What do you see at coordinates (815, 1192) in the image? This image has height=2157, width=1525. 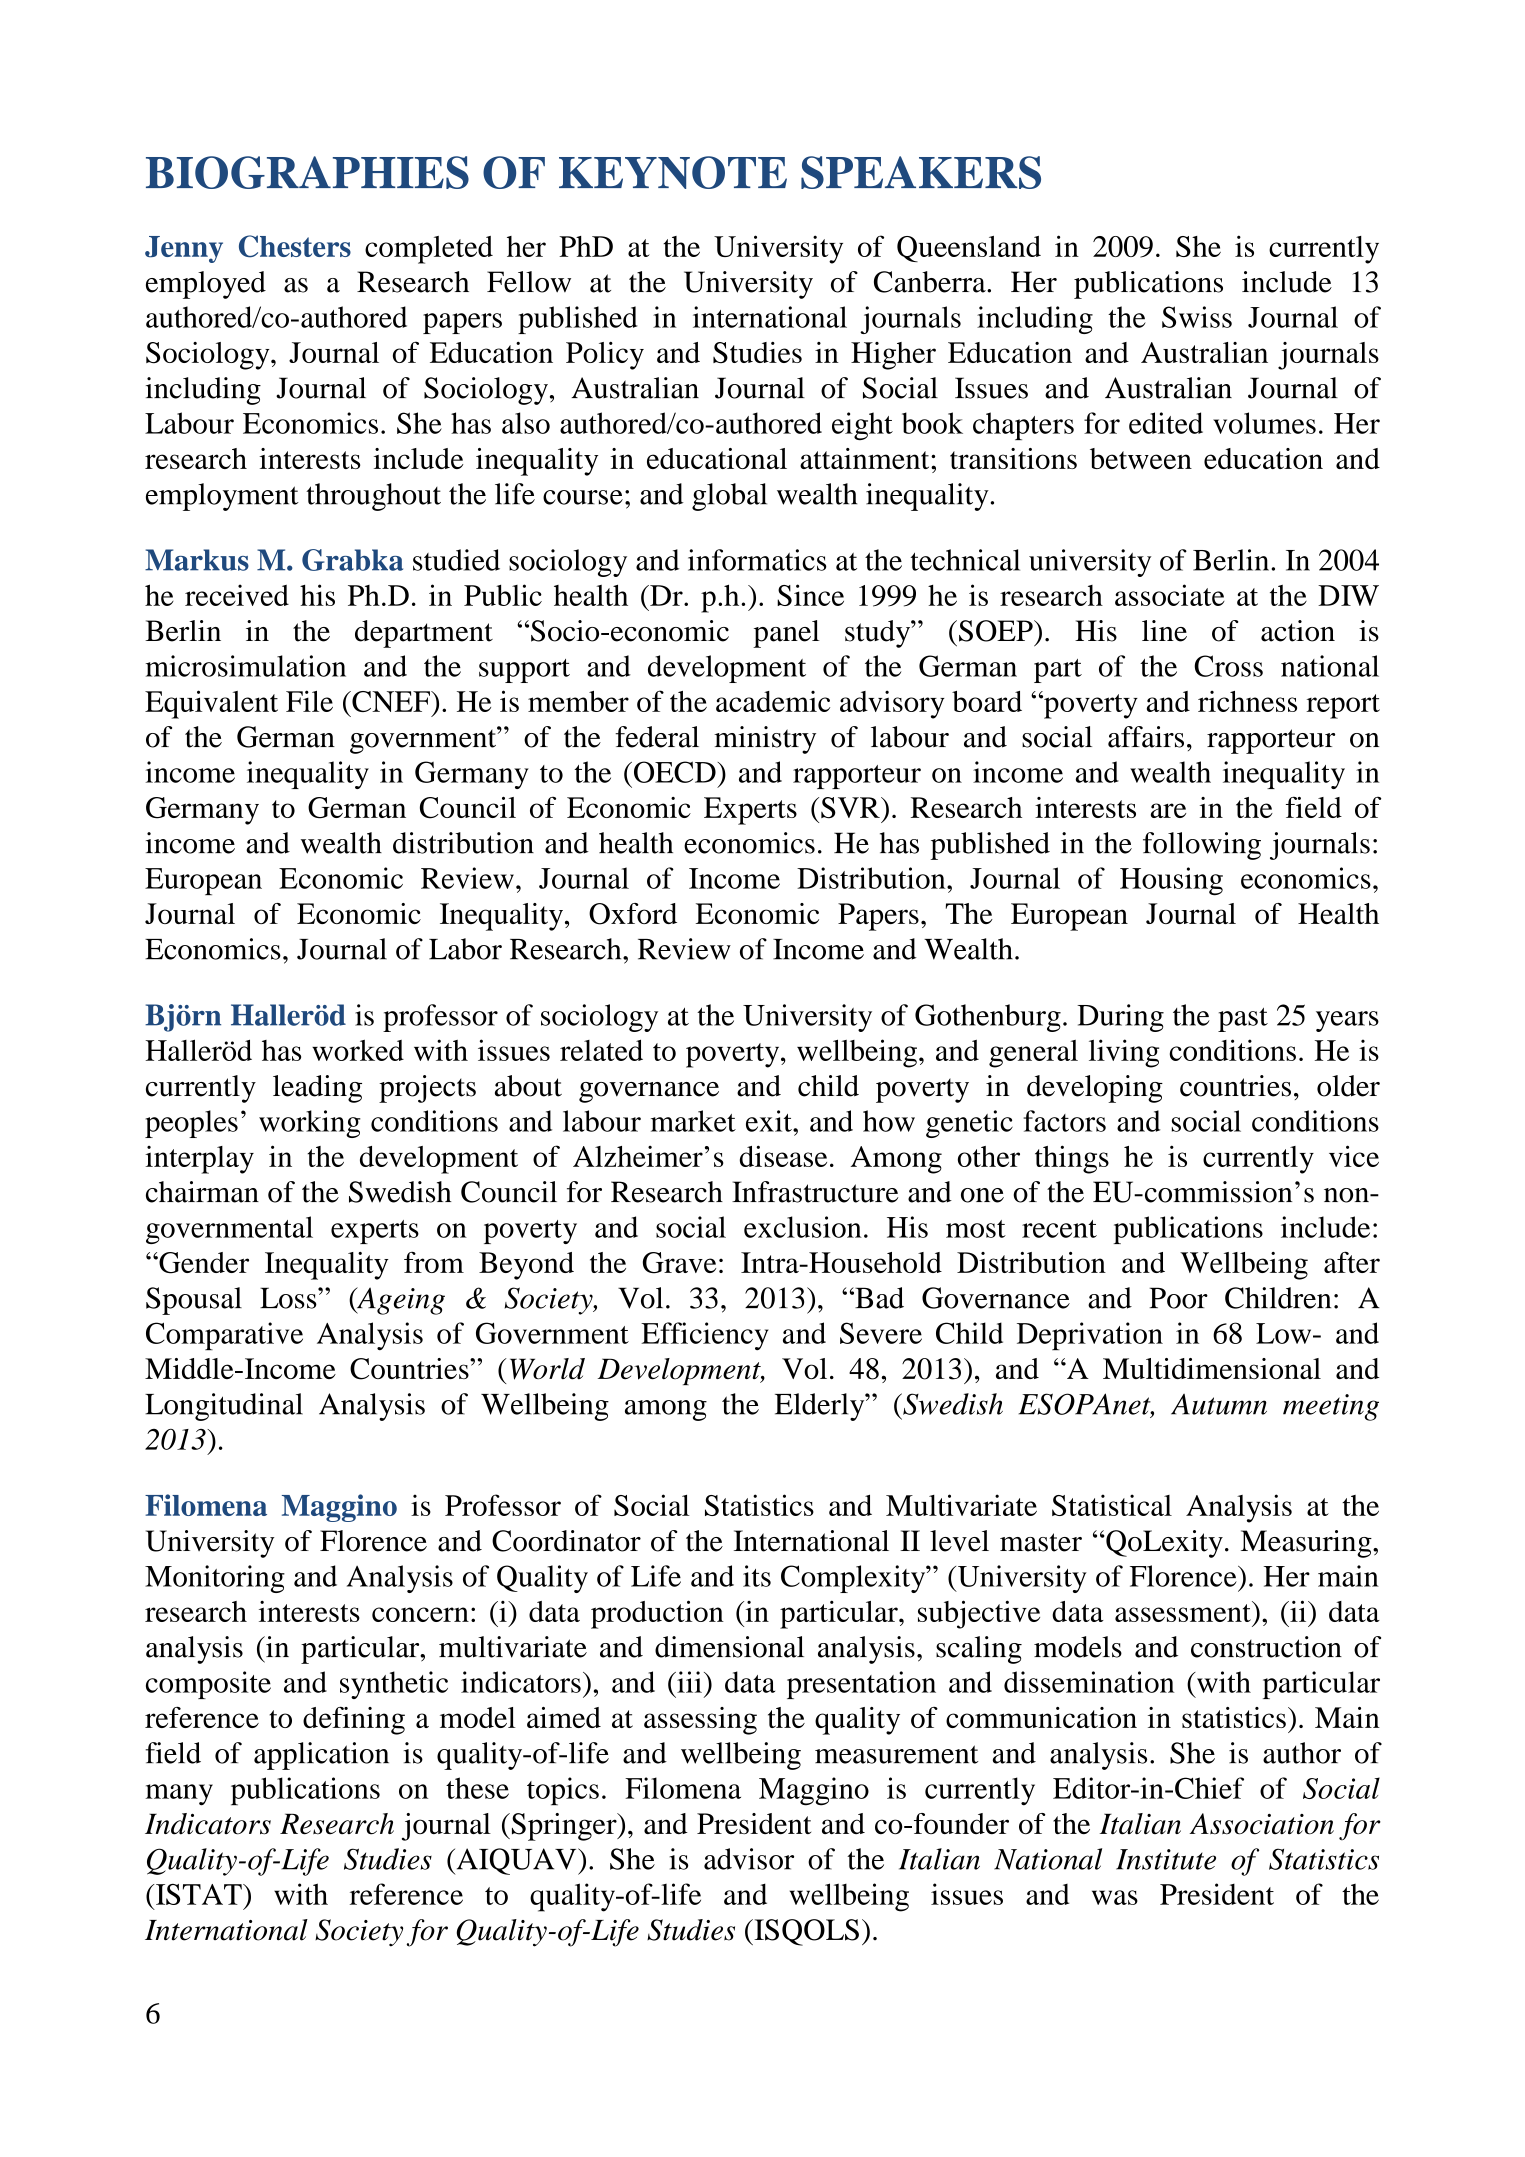 I see `Infrastructure` at bounding box center [815, 1192].
